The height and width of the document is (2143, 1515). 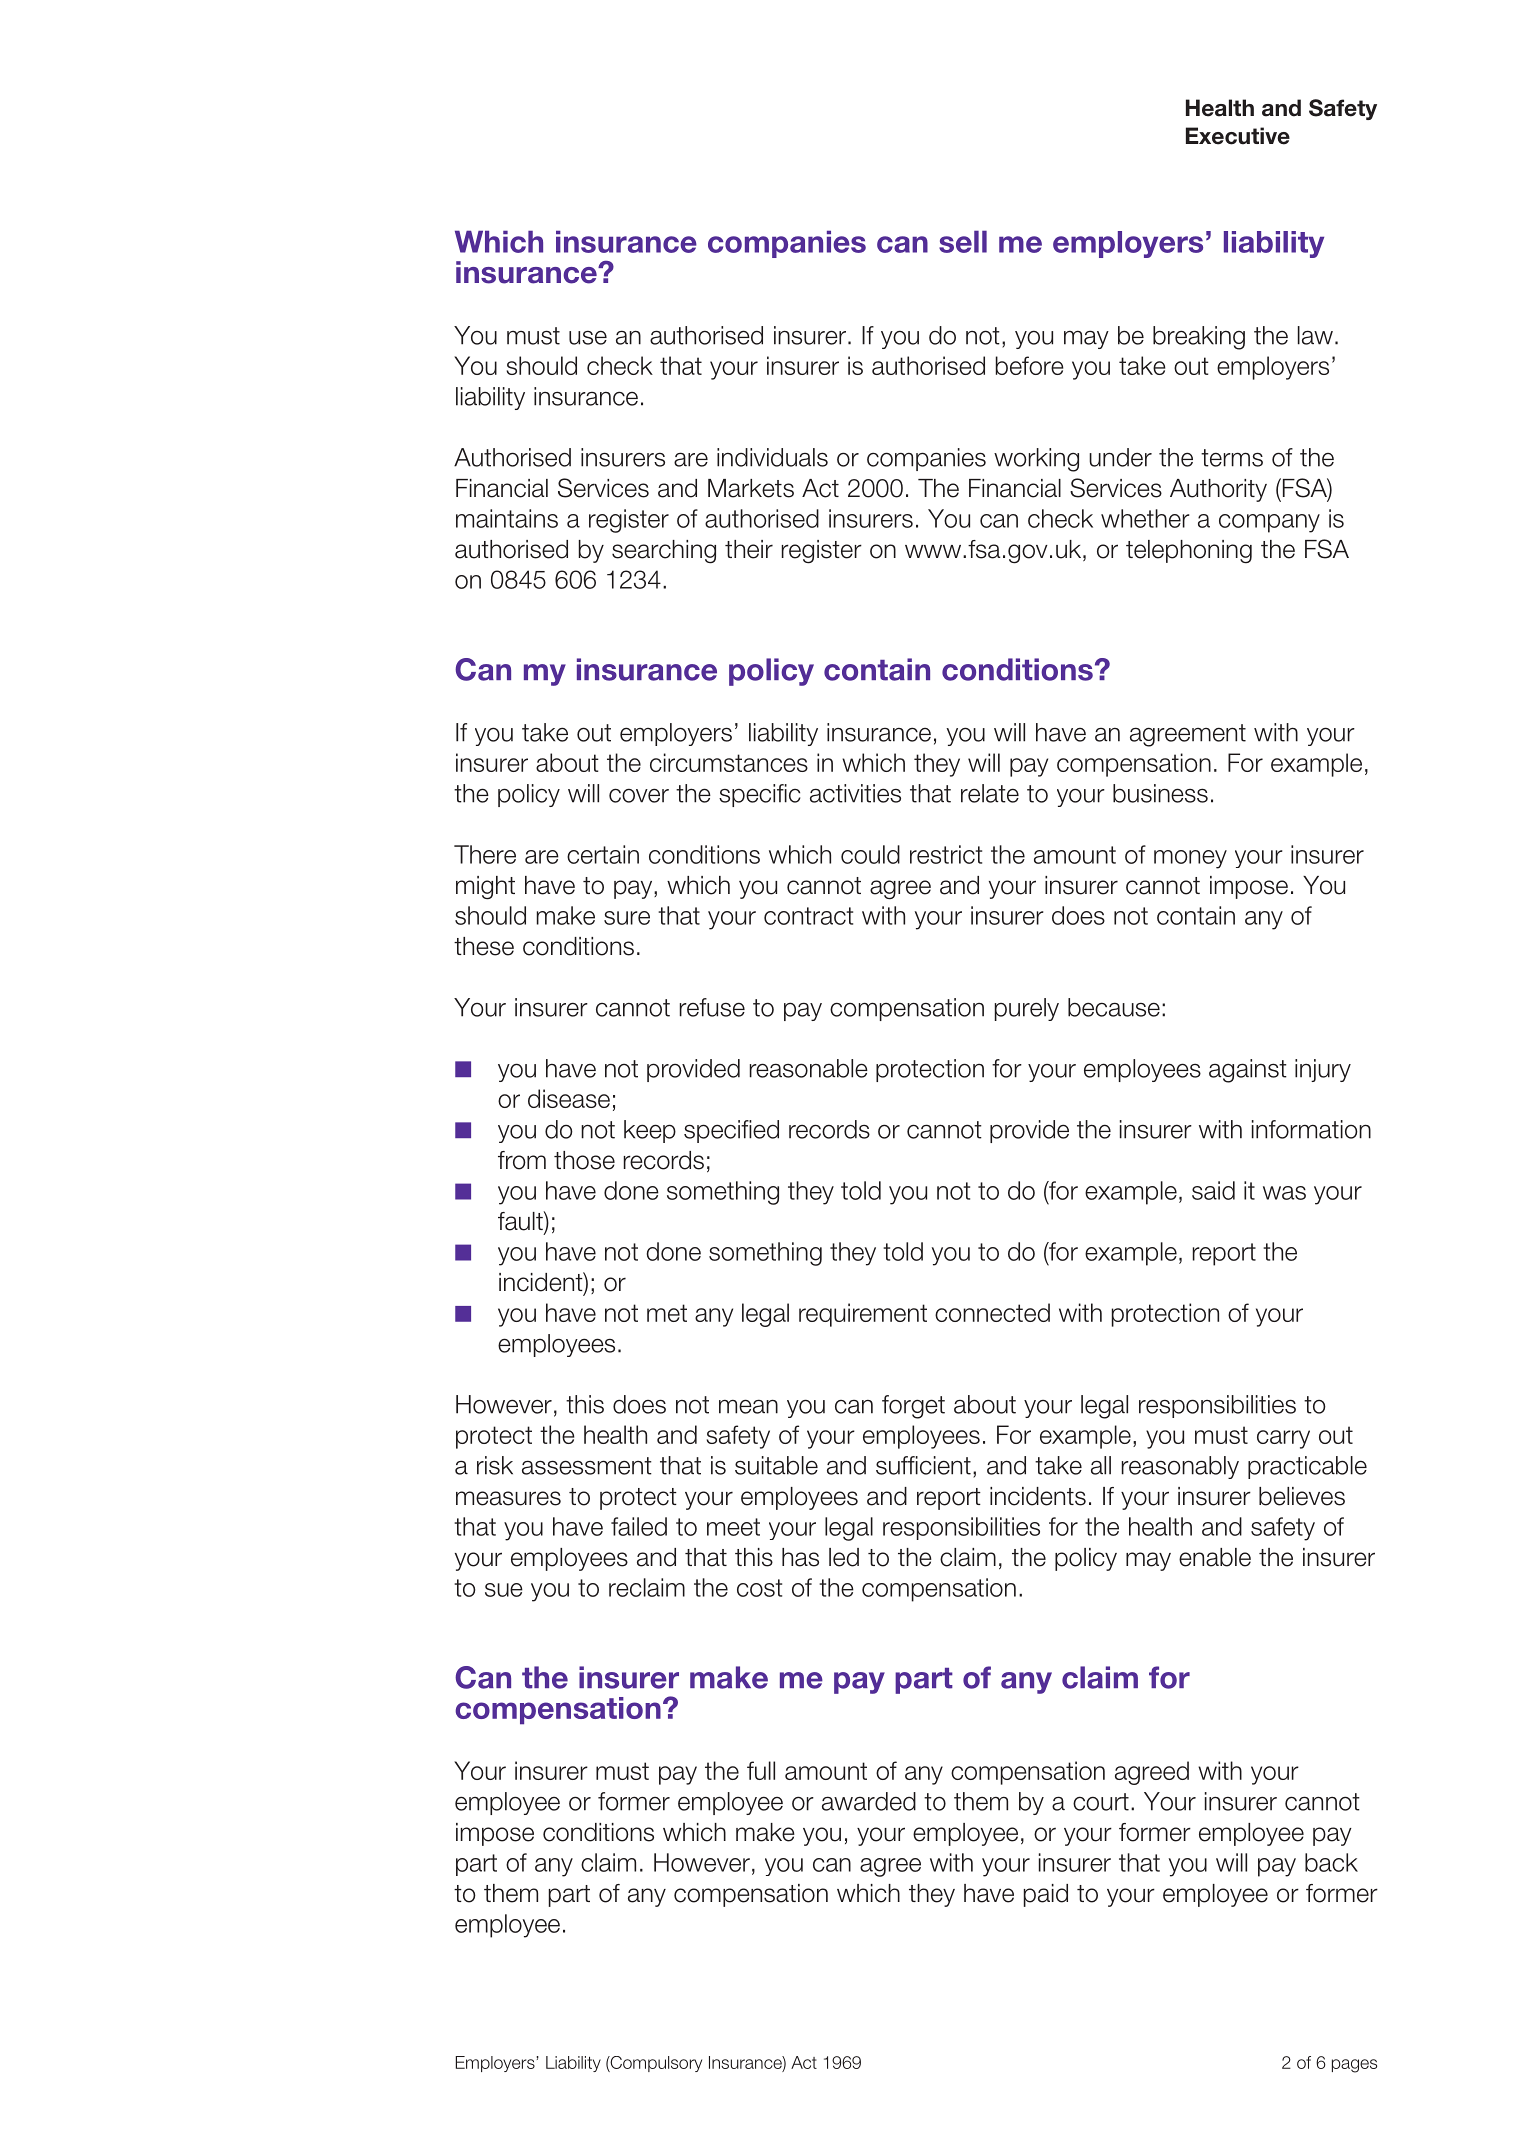 I want to click on Executive, so click(x=1238, y=136).
